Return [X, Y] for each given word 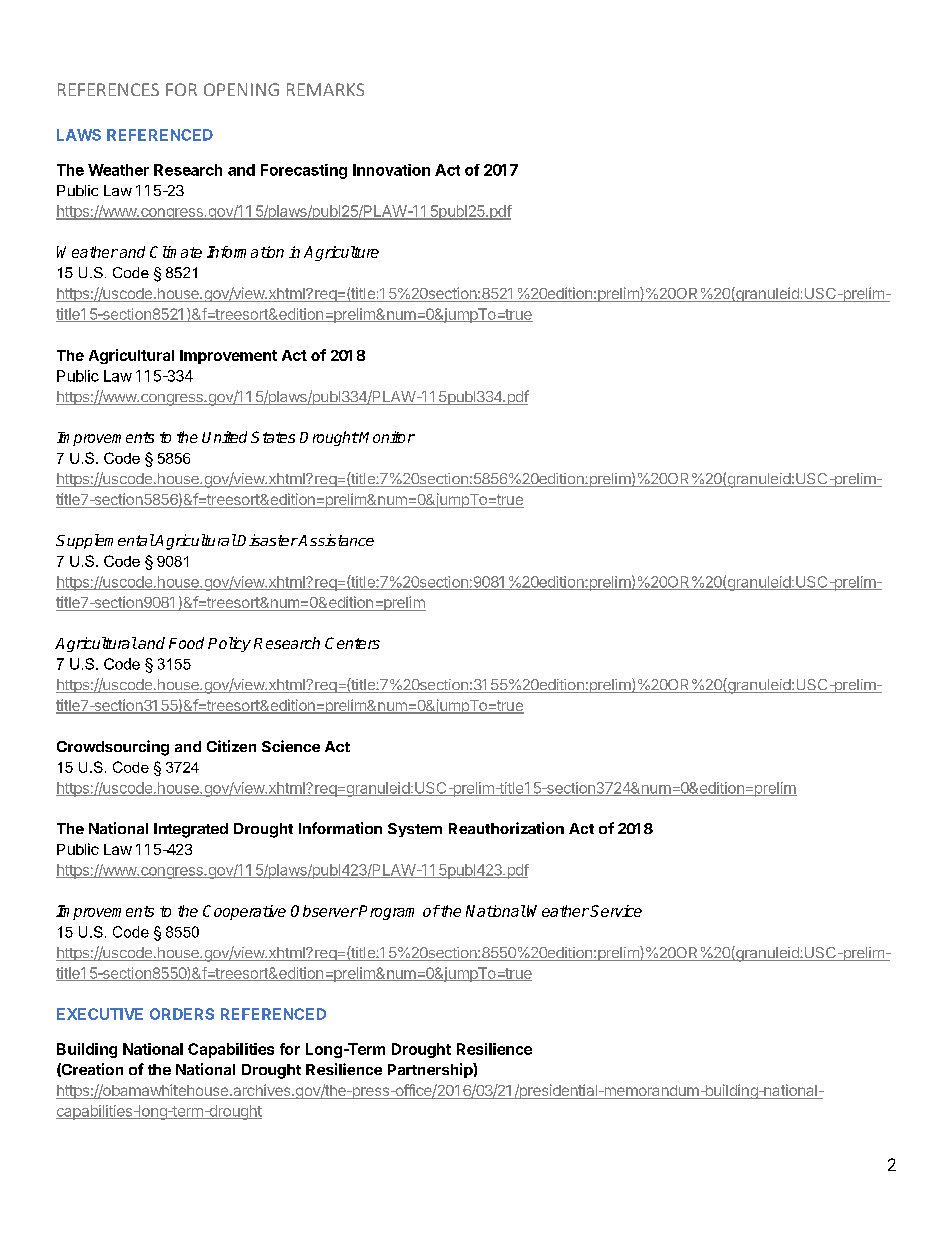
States [273, 437]
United [224, 437]
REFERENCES [108, 89]
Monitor [386, 437]
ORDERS [182, 1014]
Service [616, 911]
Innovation [391, 170]
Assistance [335, 540]
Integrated [191, 830]
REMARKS [325, 89]
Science [291, 746]
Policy [229, 644]
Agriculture [341, 253]
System [415, 830]
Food [186, 643]
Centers [352, 643]
